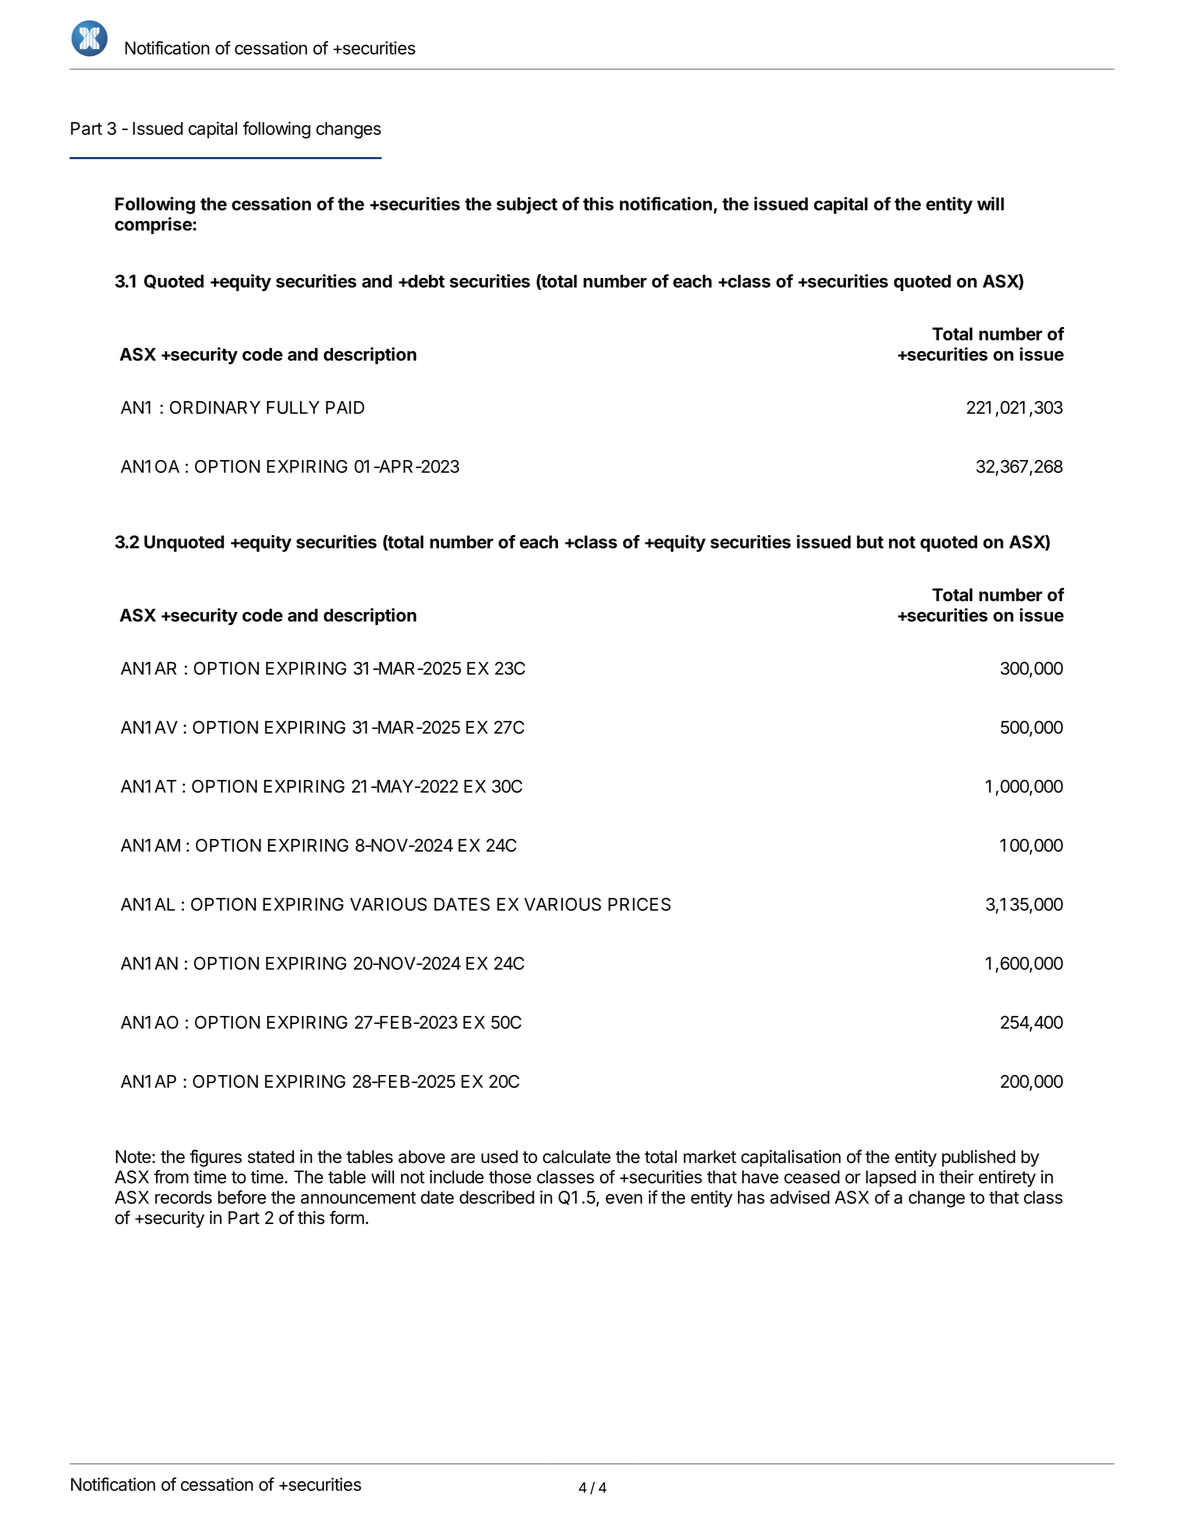  What do you see at coordinates (499, 1157) in the screenshot?
I see `used` at bounding box center [499, 1157].
